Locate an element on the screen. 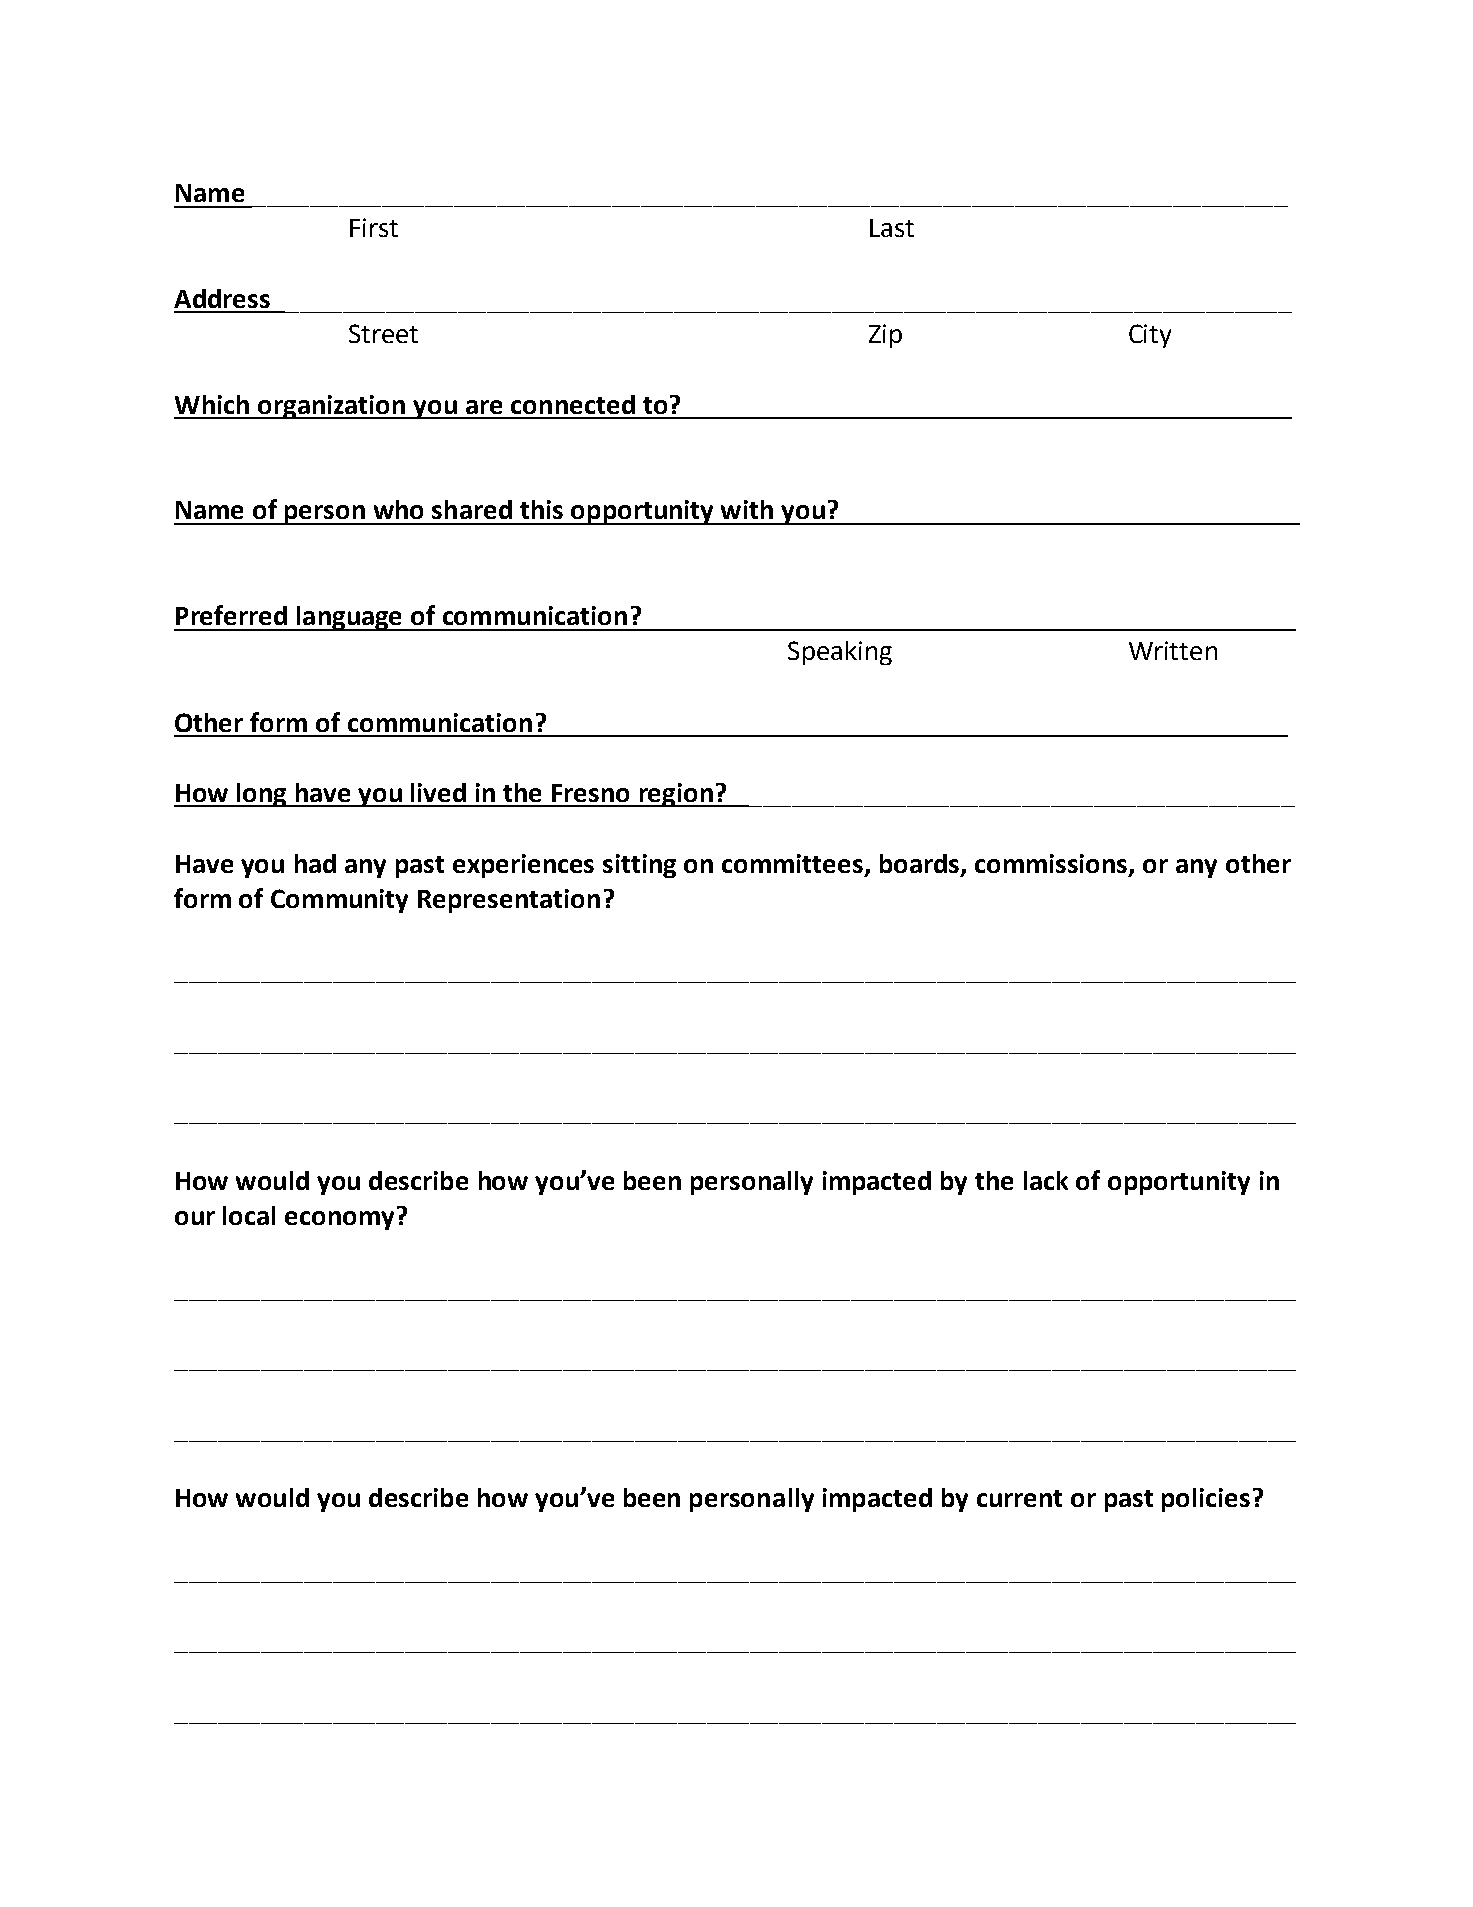 The height and width of the screenshot is (1907, 1473). commissions is located at coordinates (1052, 864).
